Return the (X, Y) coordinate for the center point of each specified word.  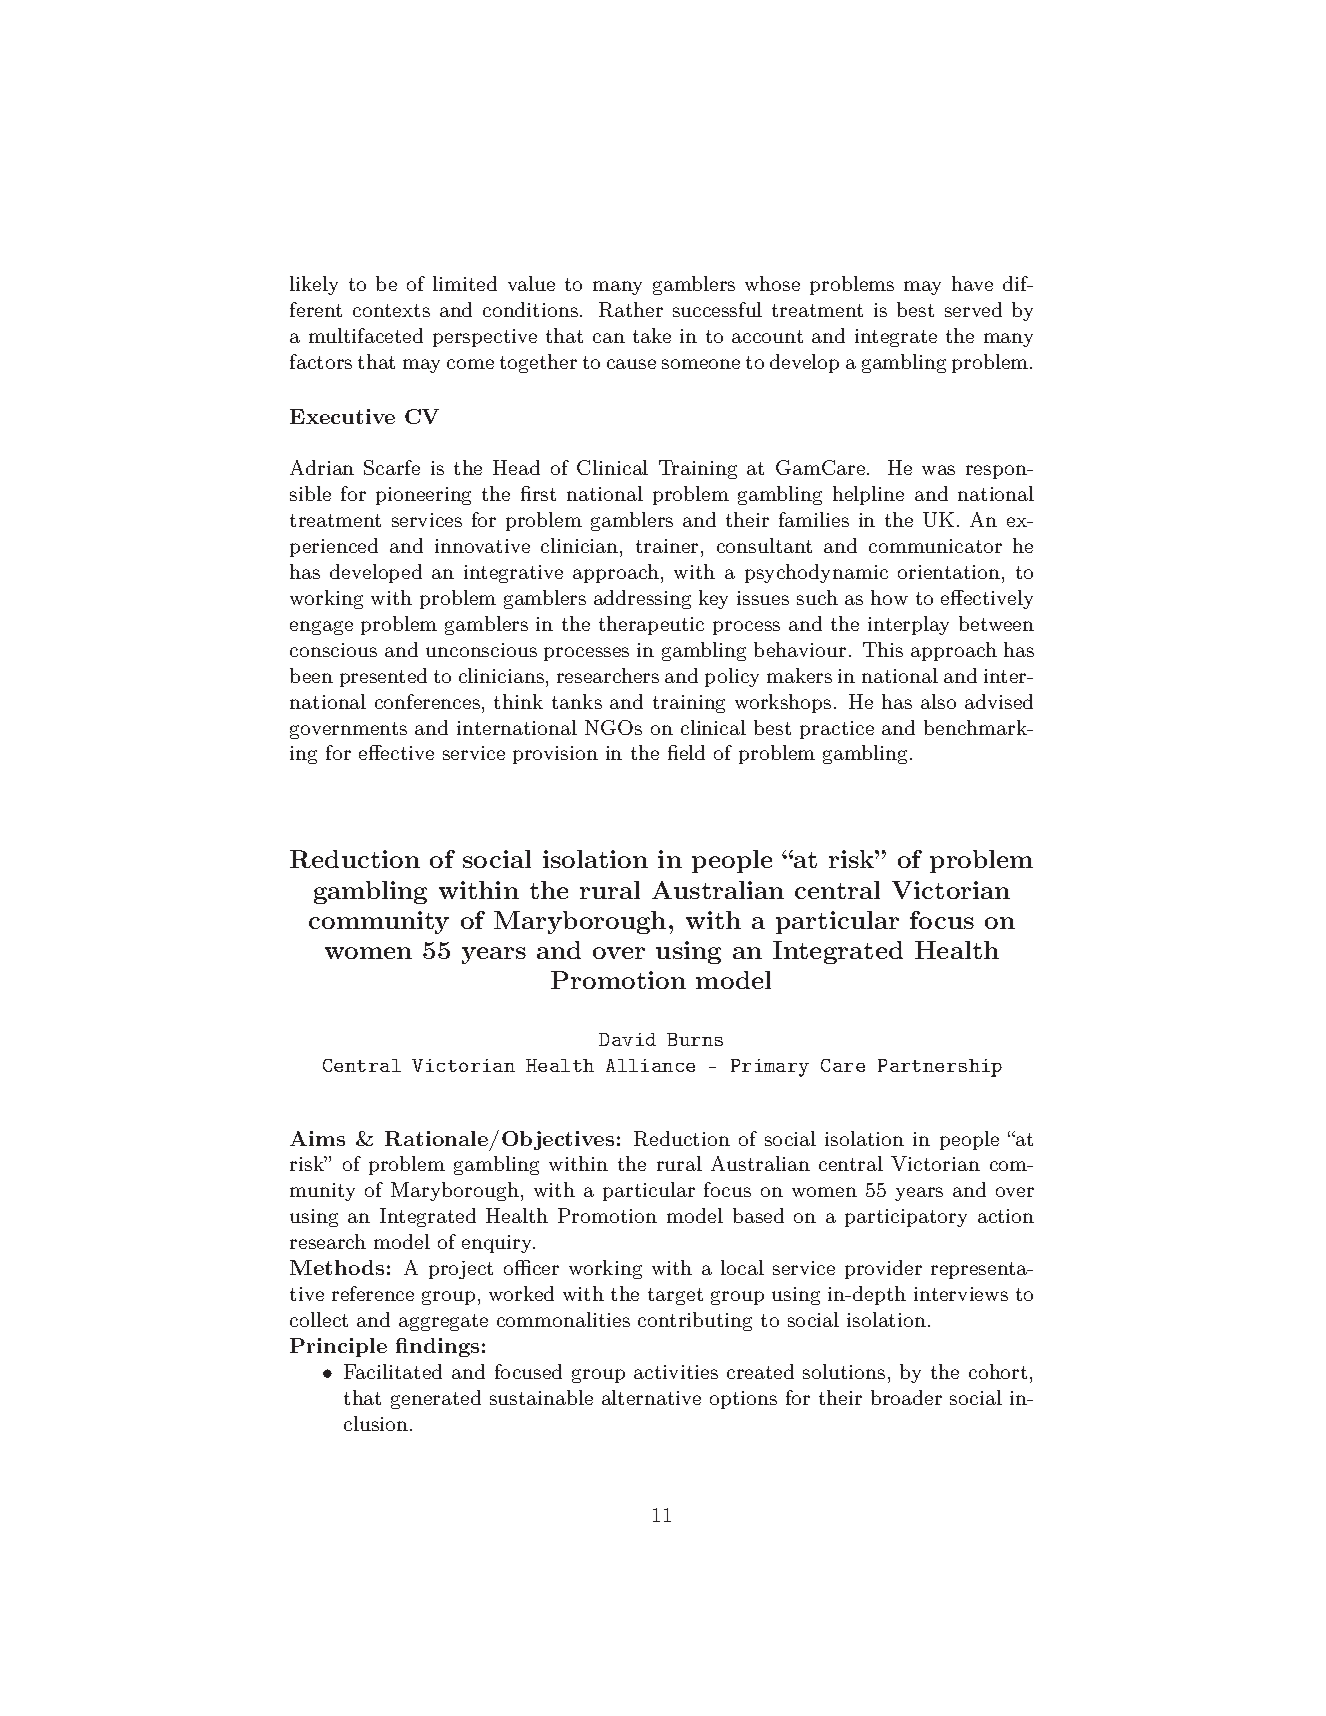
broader (906, 1397)
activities (676, 1372)
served (973, 309)
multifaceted (366, 335)
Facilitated (393, 1371)
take (652, 335)
